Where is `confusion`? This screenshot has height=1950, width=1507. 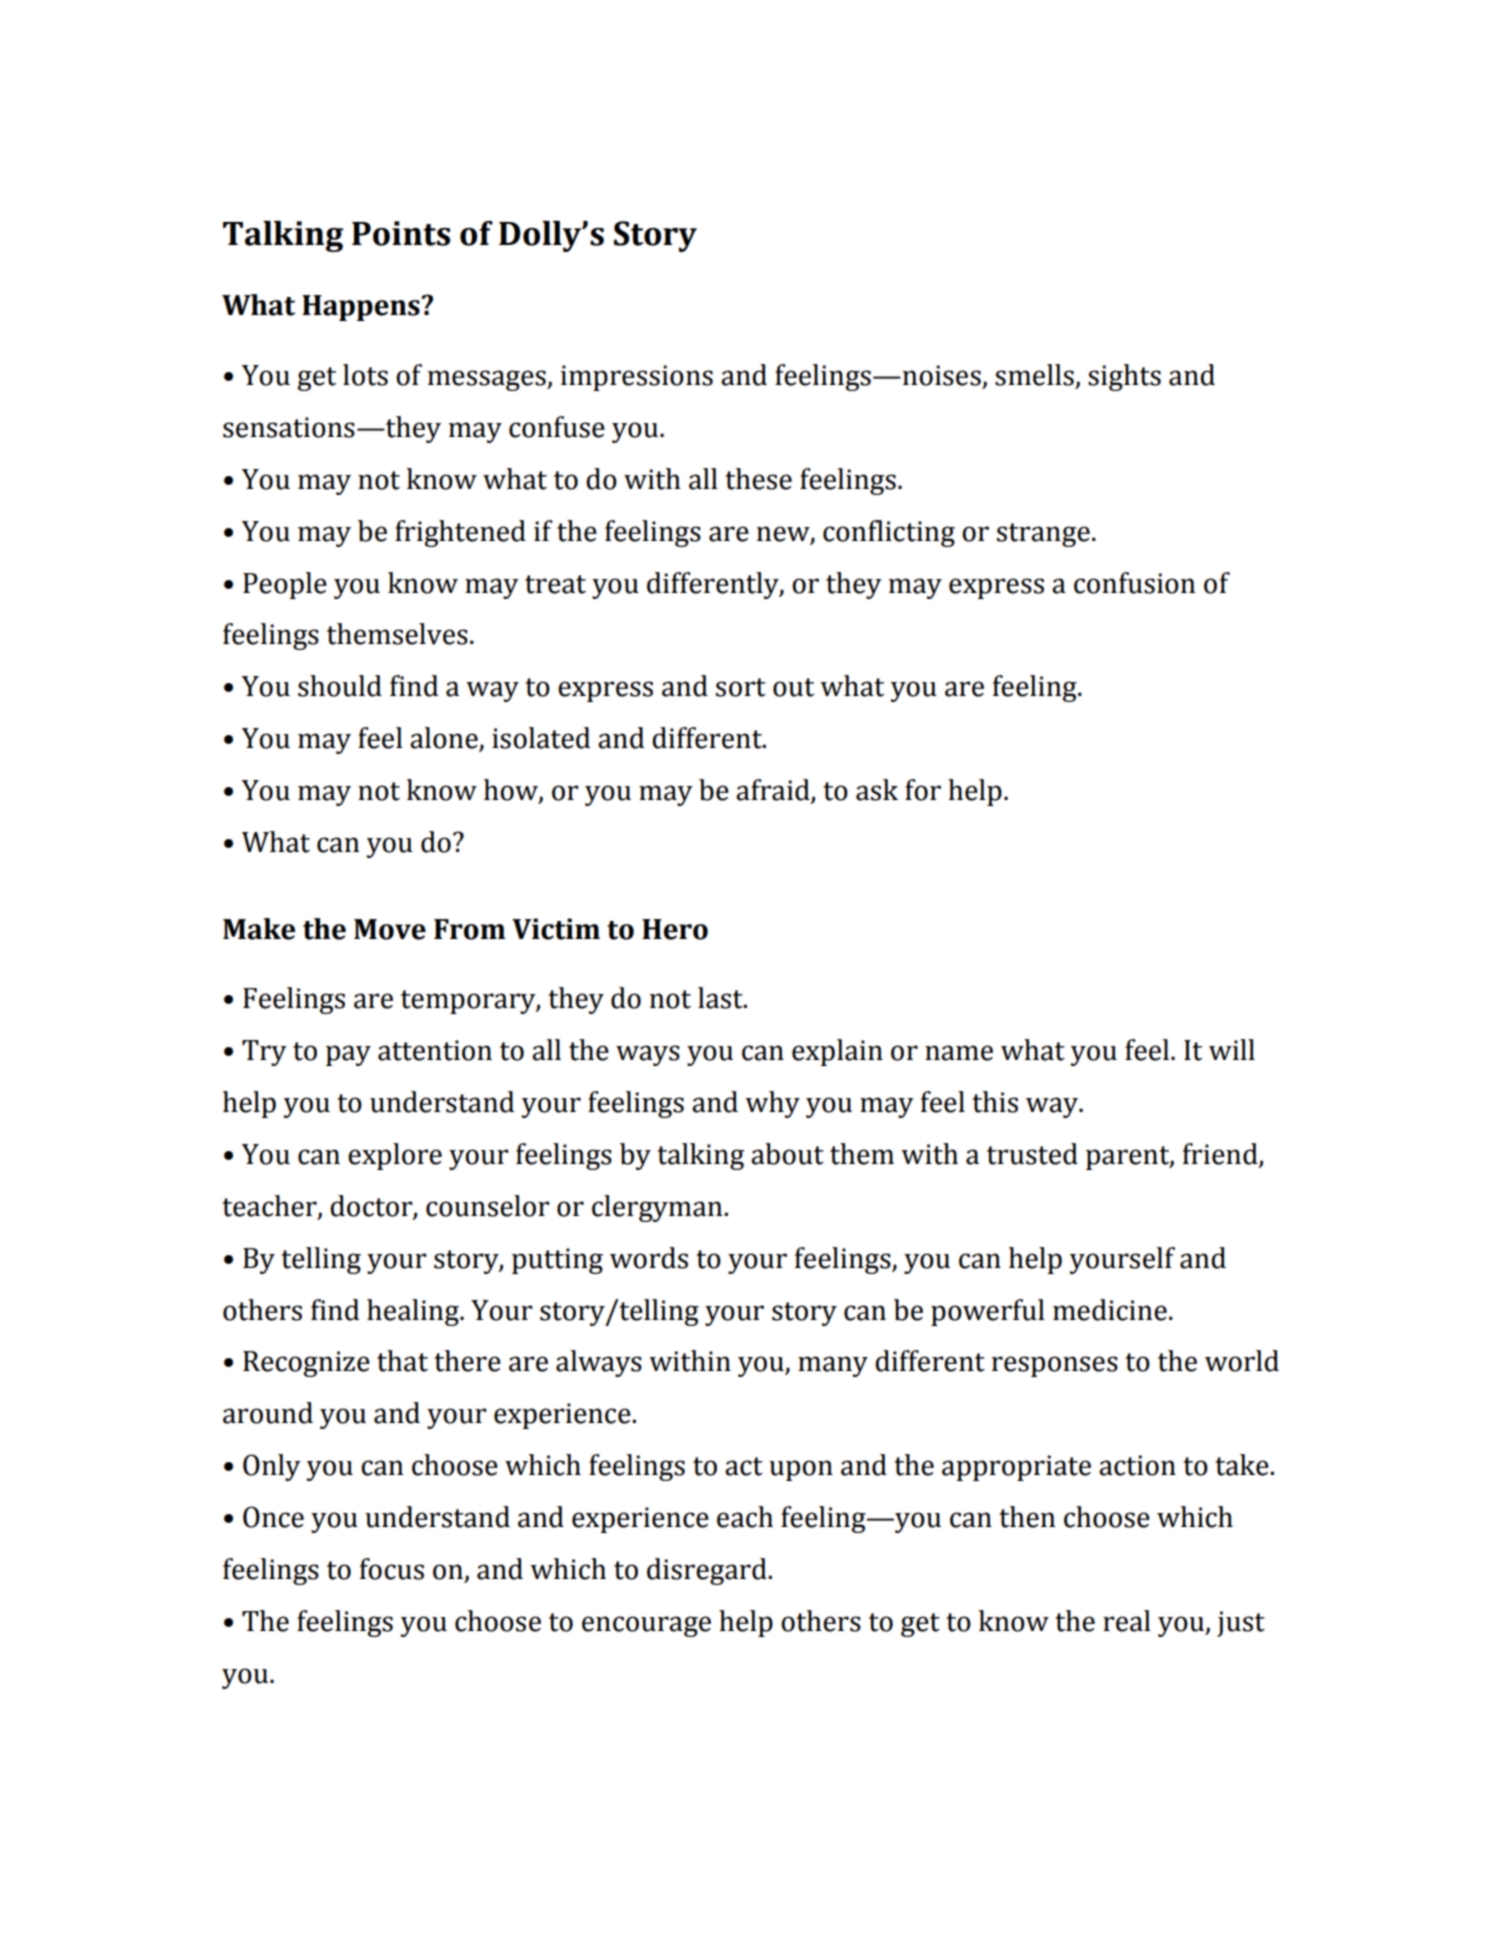
confusion is located at coordinates (1134, 583).
